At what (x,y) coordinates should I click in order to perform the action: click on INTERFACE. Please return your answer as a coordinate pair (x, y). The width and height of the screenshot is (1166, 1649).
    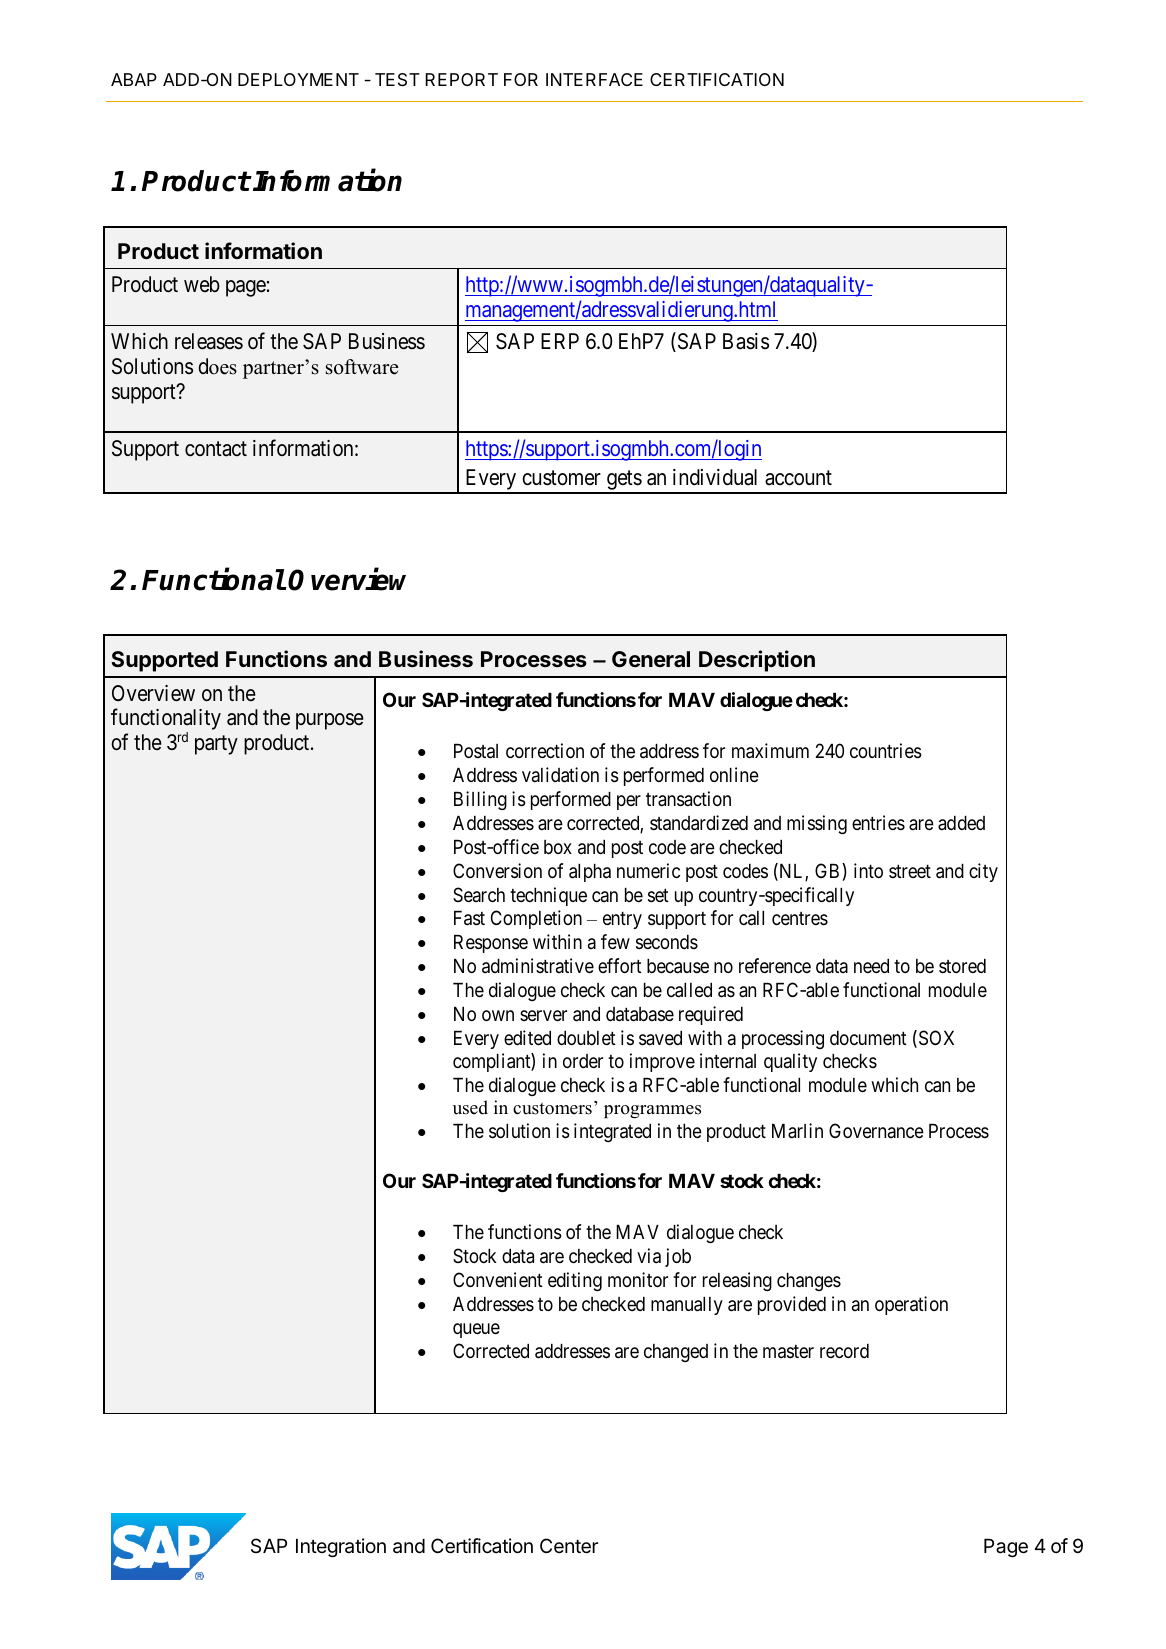
    Looking at the image, I should click on (594, 79).
